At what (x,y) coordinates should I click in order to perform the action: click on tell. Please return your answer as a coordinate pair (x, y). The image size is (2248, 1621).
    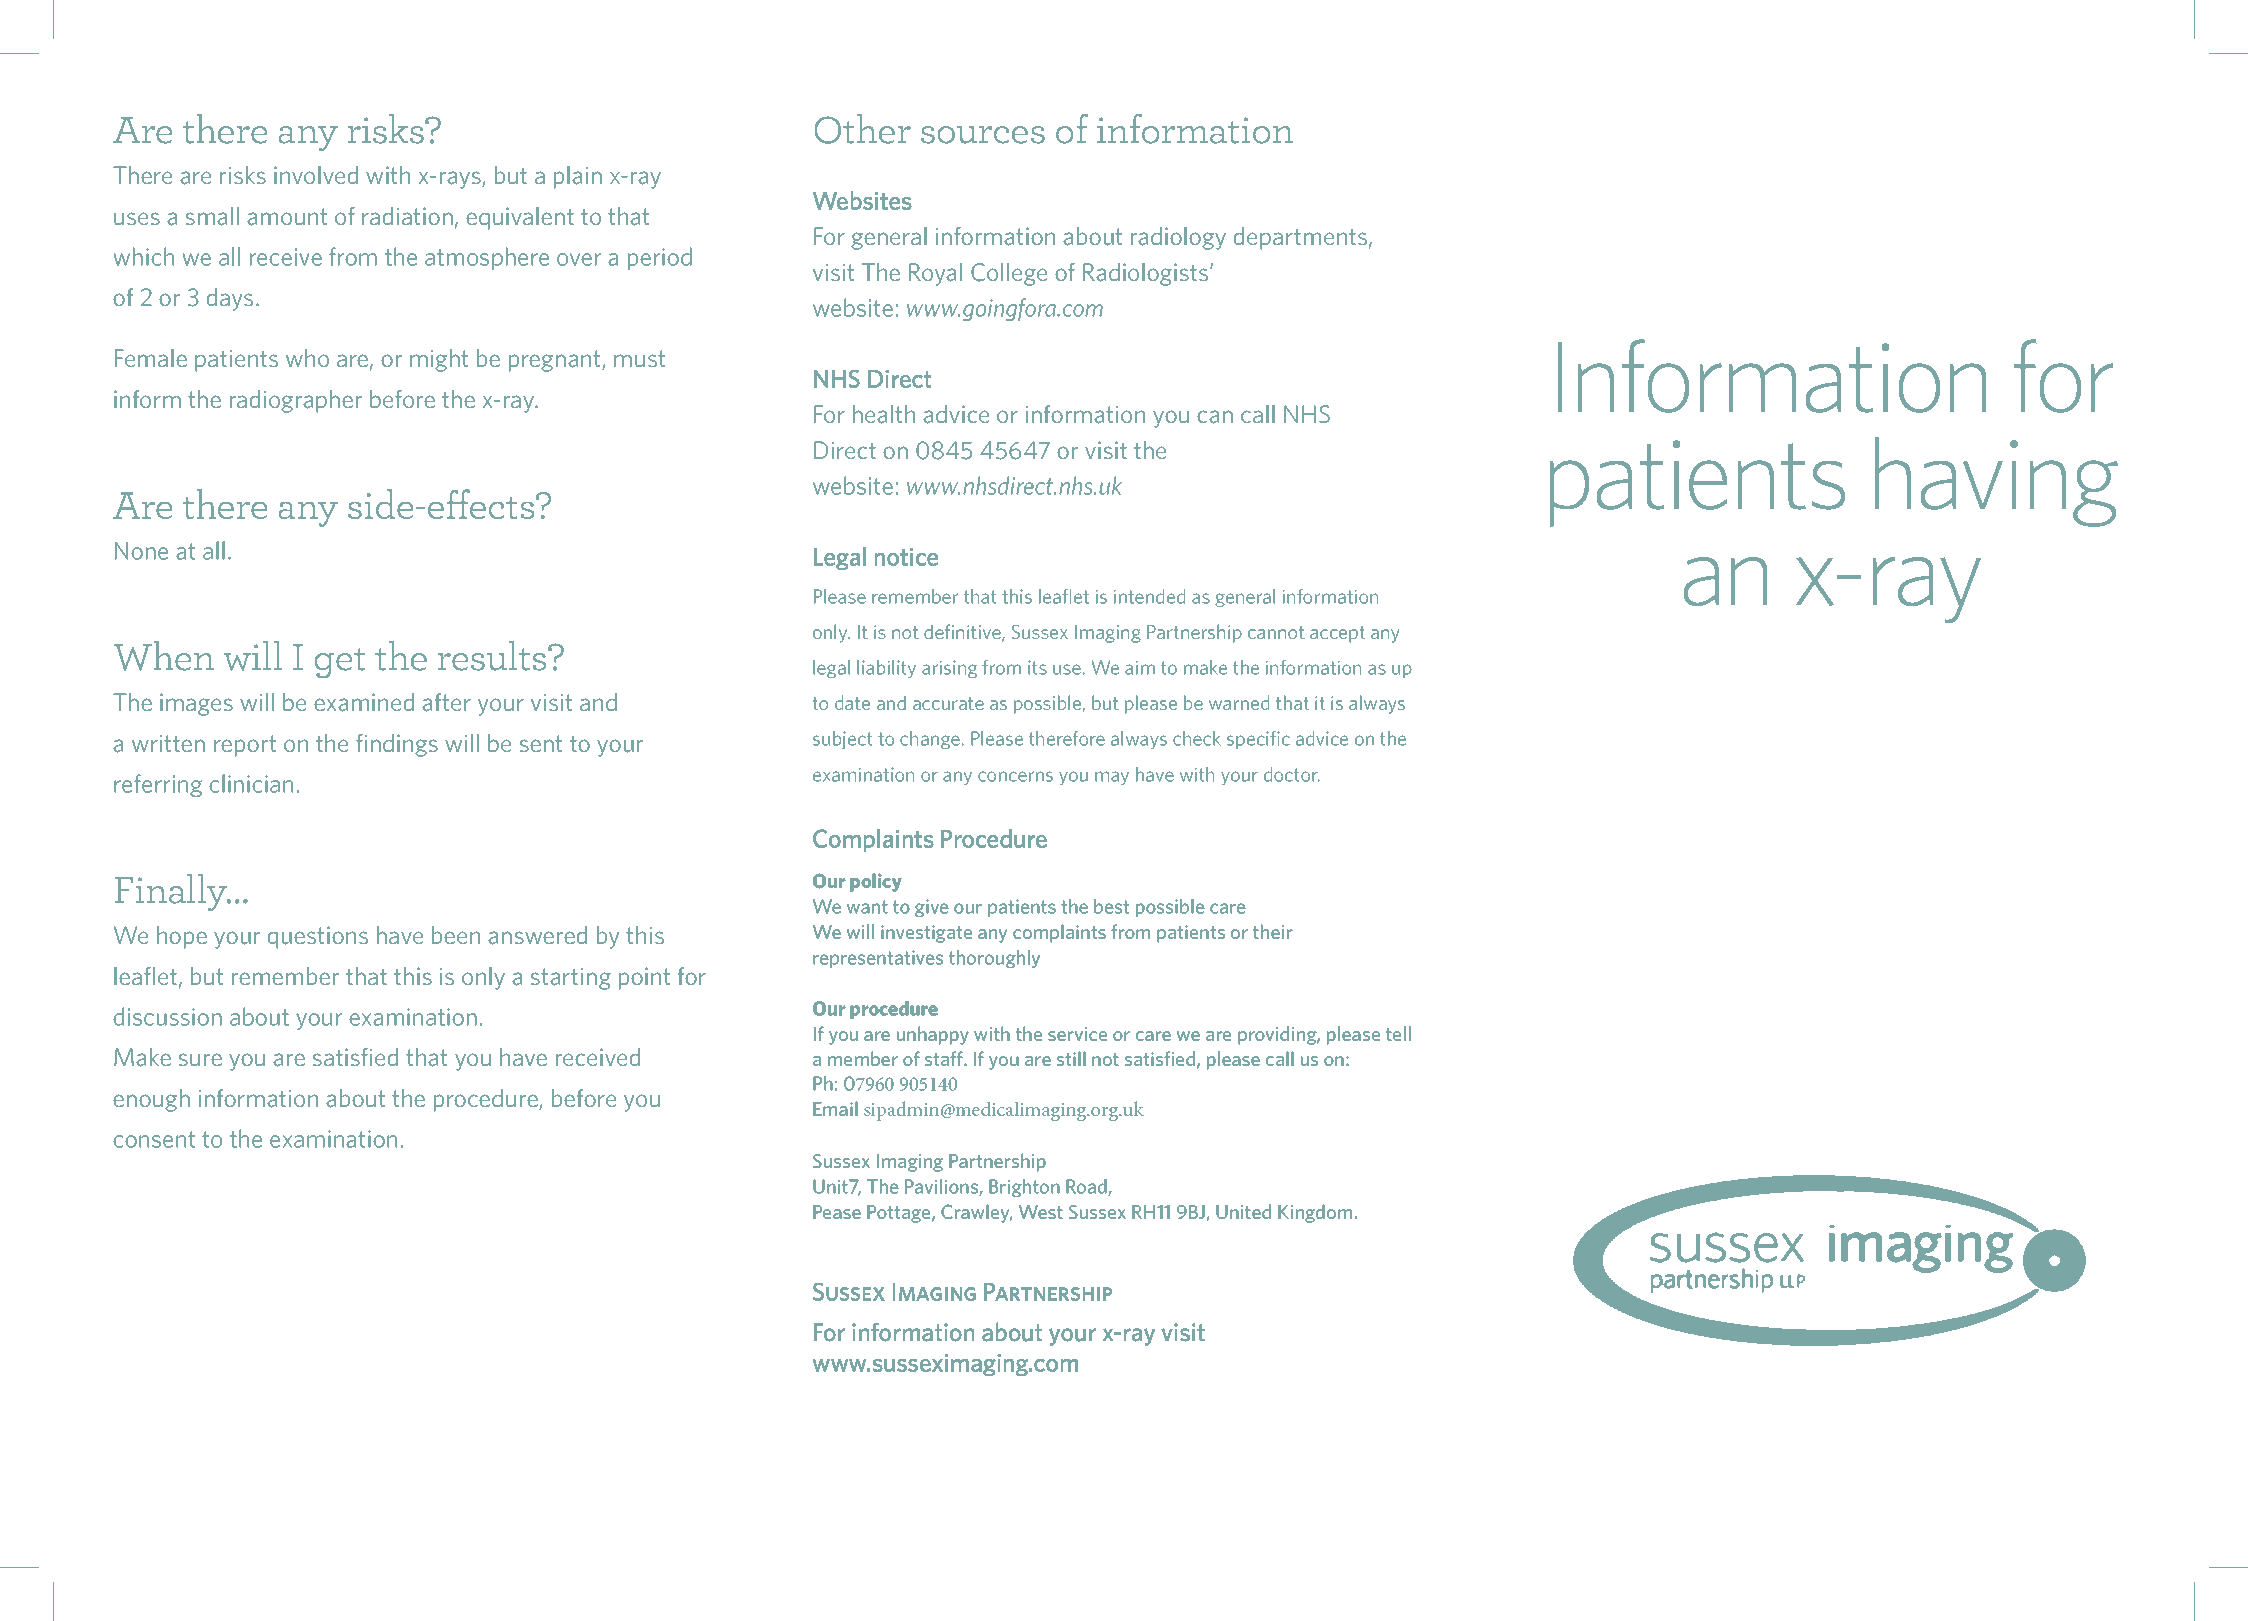
    Looking at the image, I should click on (1398, 1033).
